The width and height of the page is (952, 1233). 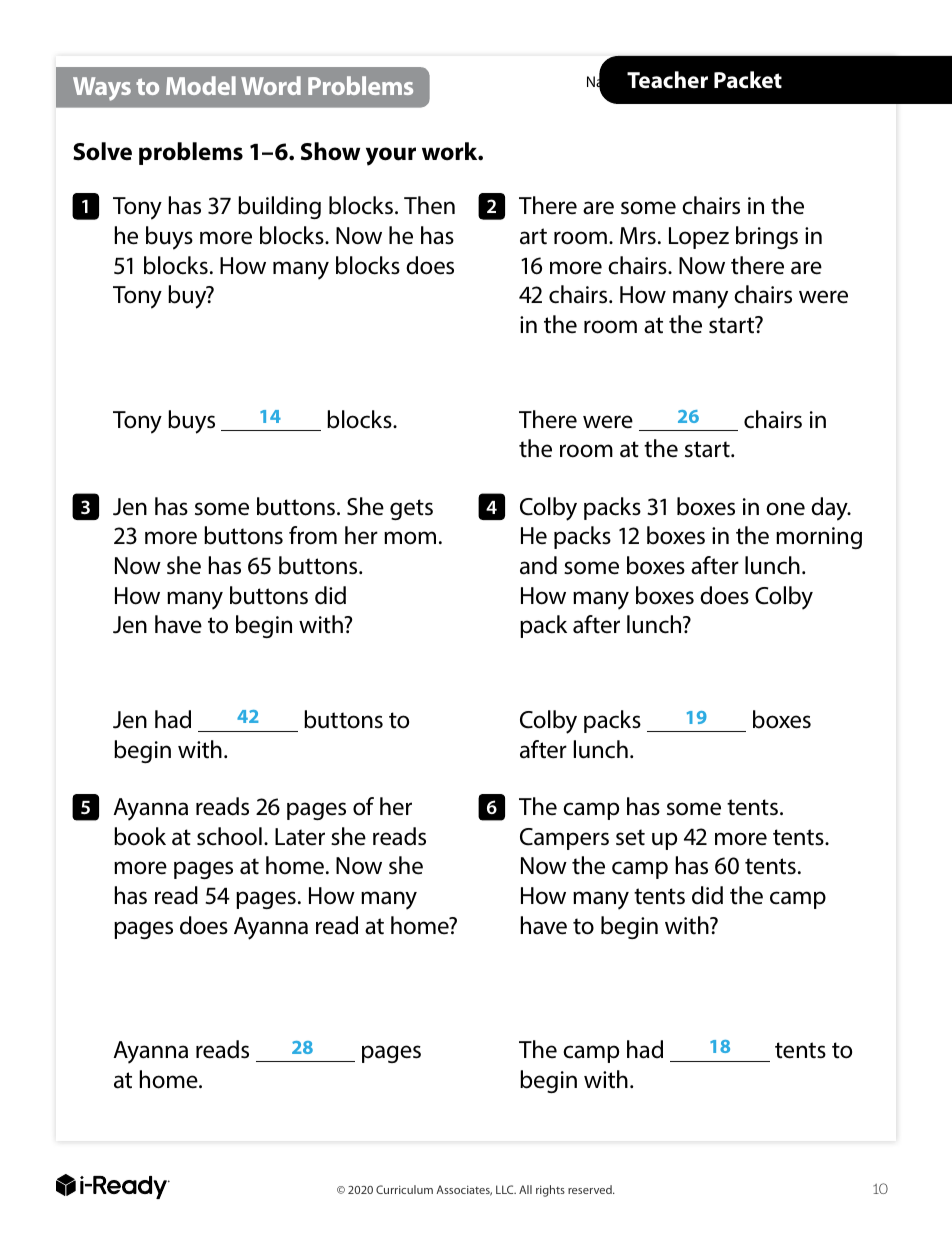 I want to click on Model, so click(x=201, y=85).
